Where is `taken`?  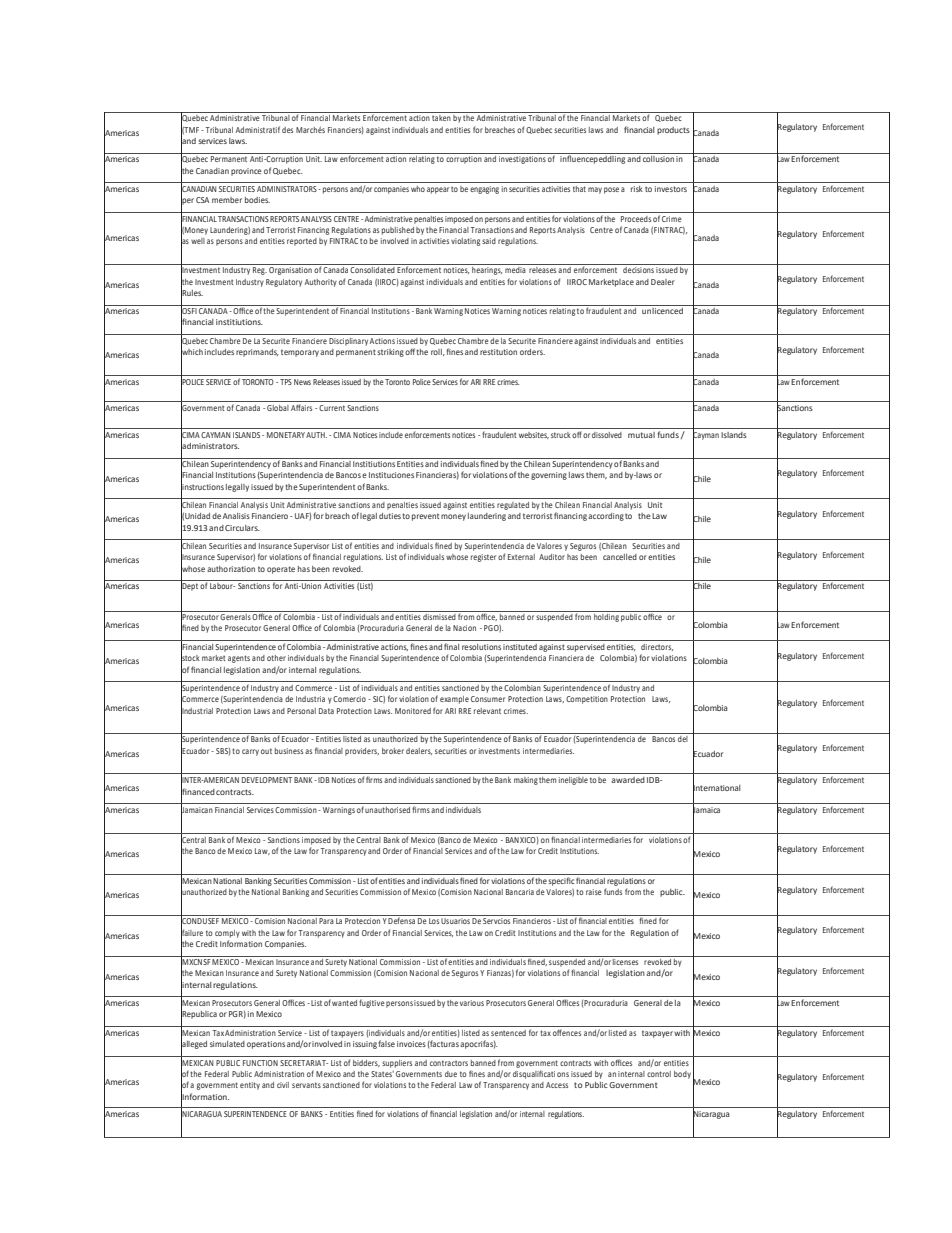 taken is located at coordinates (441, 118).
